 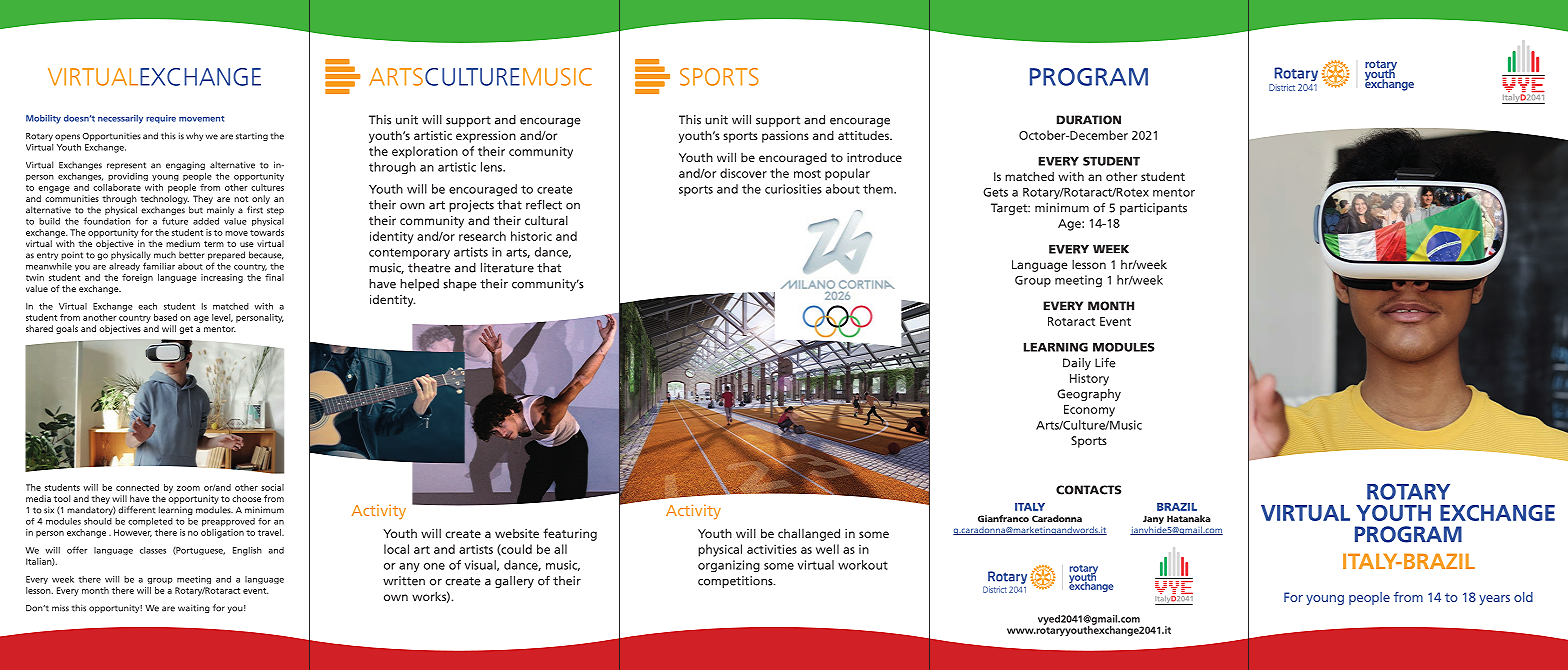 What do you see at coordinates (1089, 411) in the screenshot?
I see `Economy` at bounding box center [1089, 411].
